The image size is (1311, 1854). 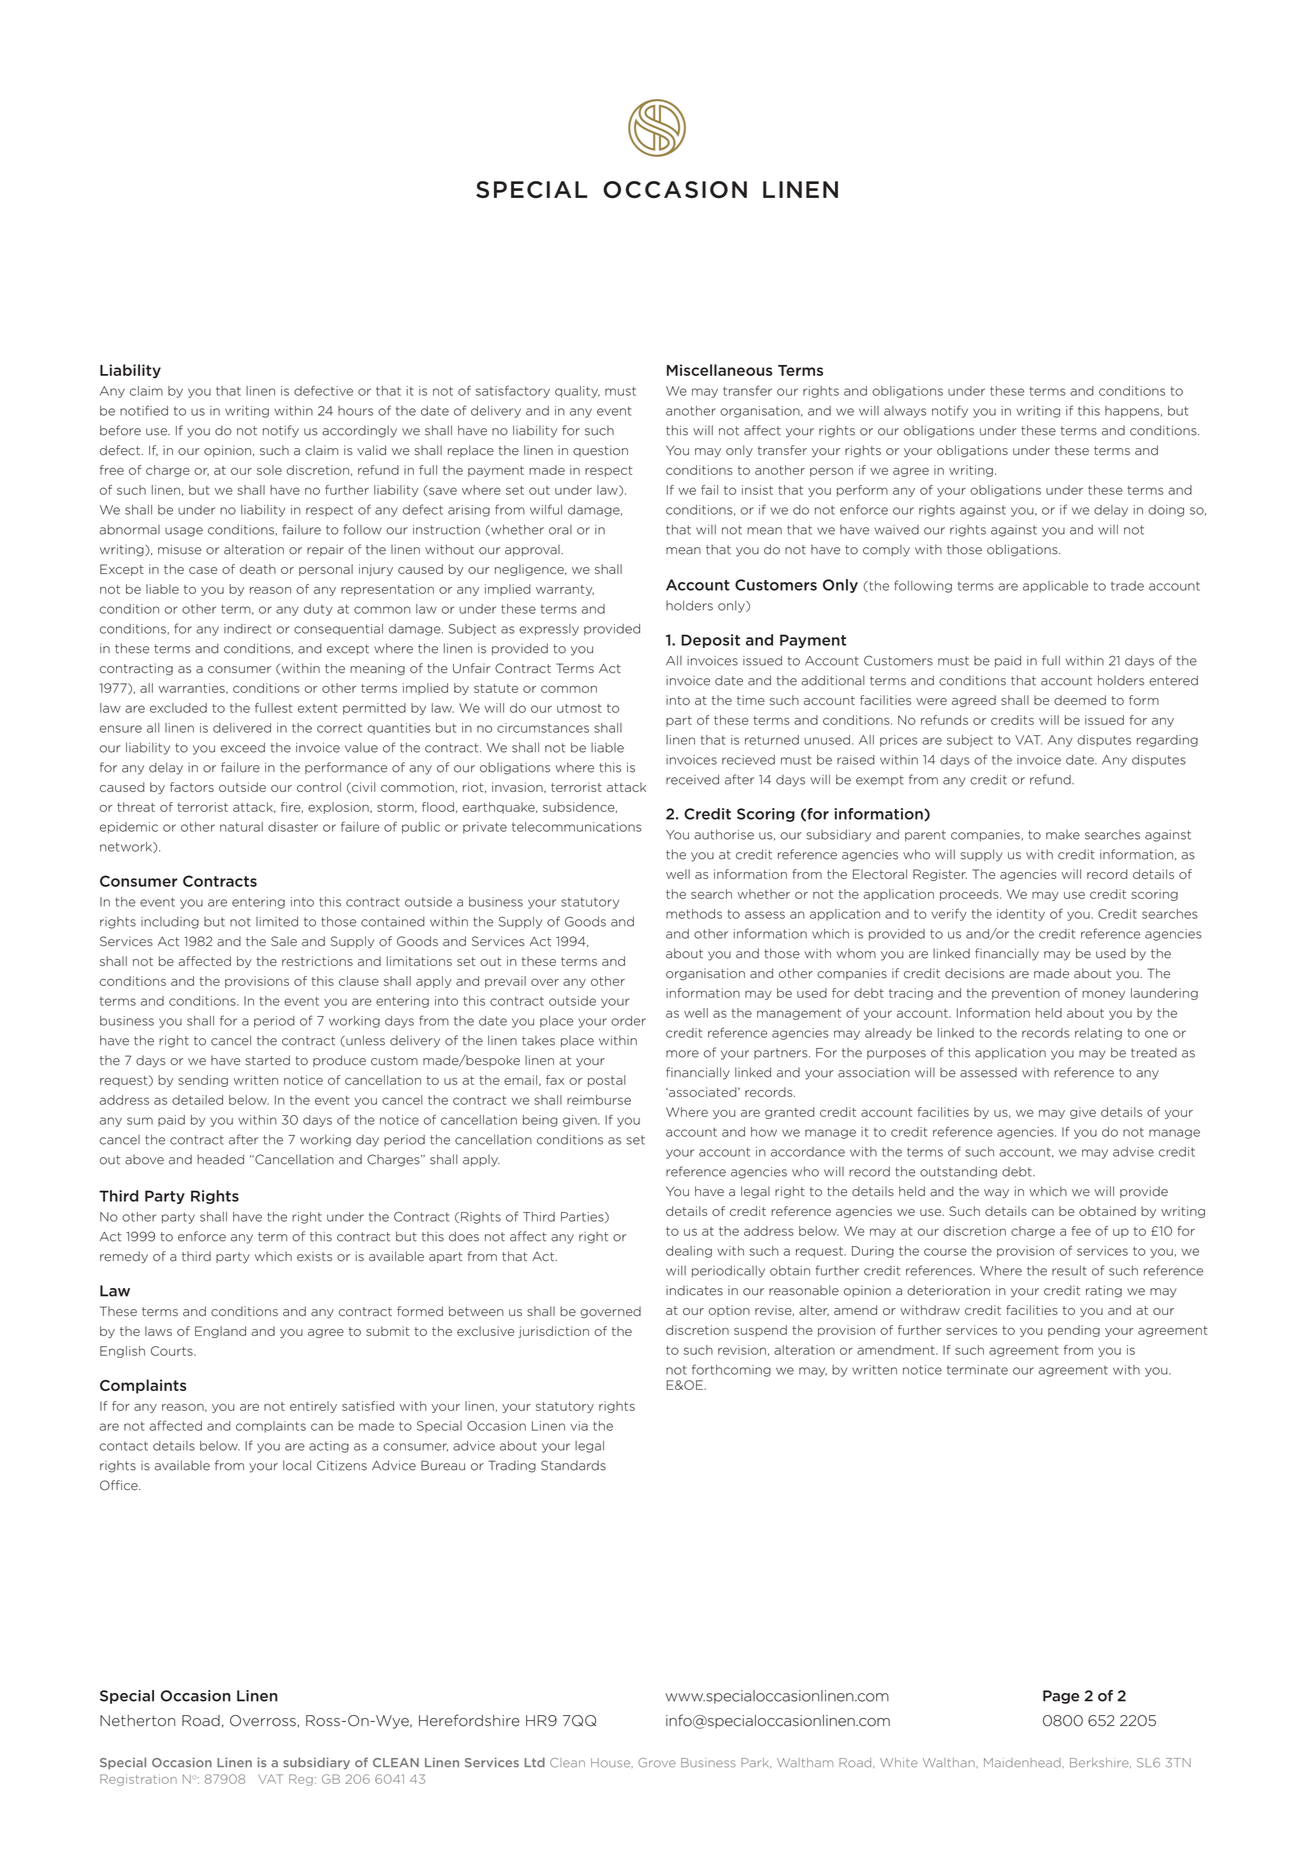 I want to click on Grove, so click(x=657, y=1763).
